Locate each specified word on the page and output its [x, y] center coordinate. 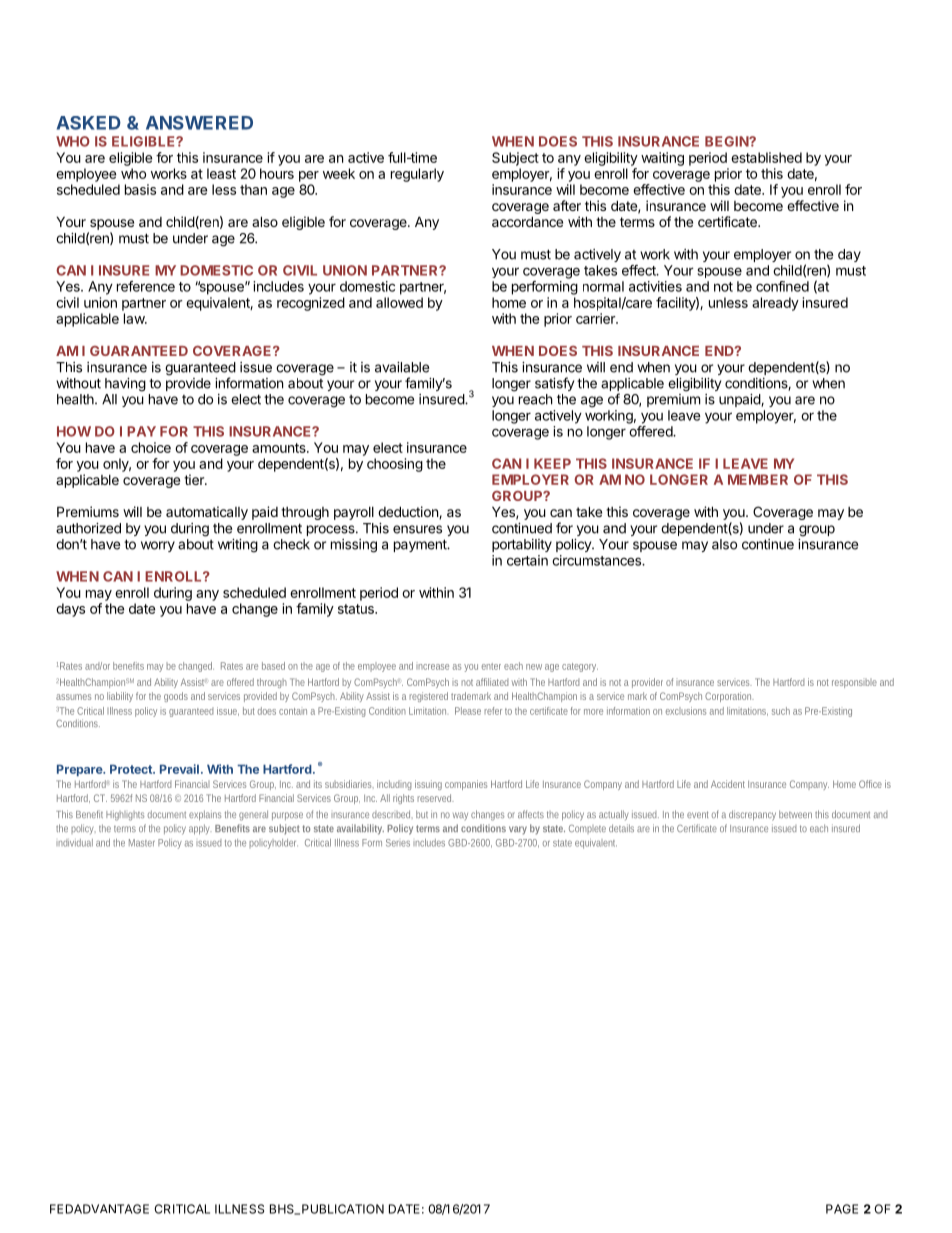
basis [140, 189]
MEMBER [758, 479]
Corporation [729, 697]
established [766, 157]
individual [74, 843]
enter [491, 666]
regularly [417, 175]
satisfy [554, 384]
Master [142, 843]
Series [398, 843]
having [125, 385]
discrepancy [752, 815]
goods [176, 697]
